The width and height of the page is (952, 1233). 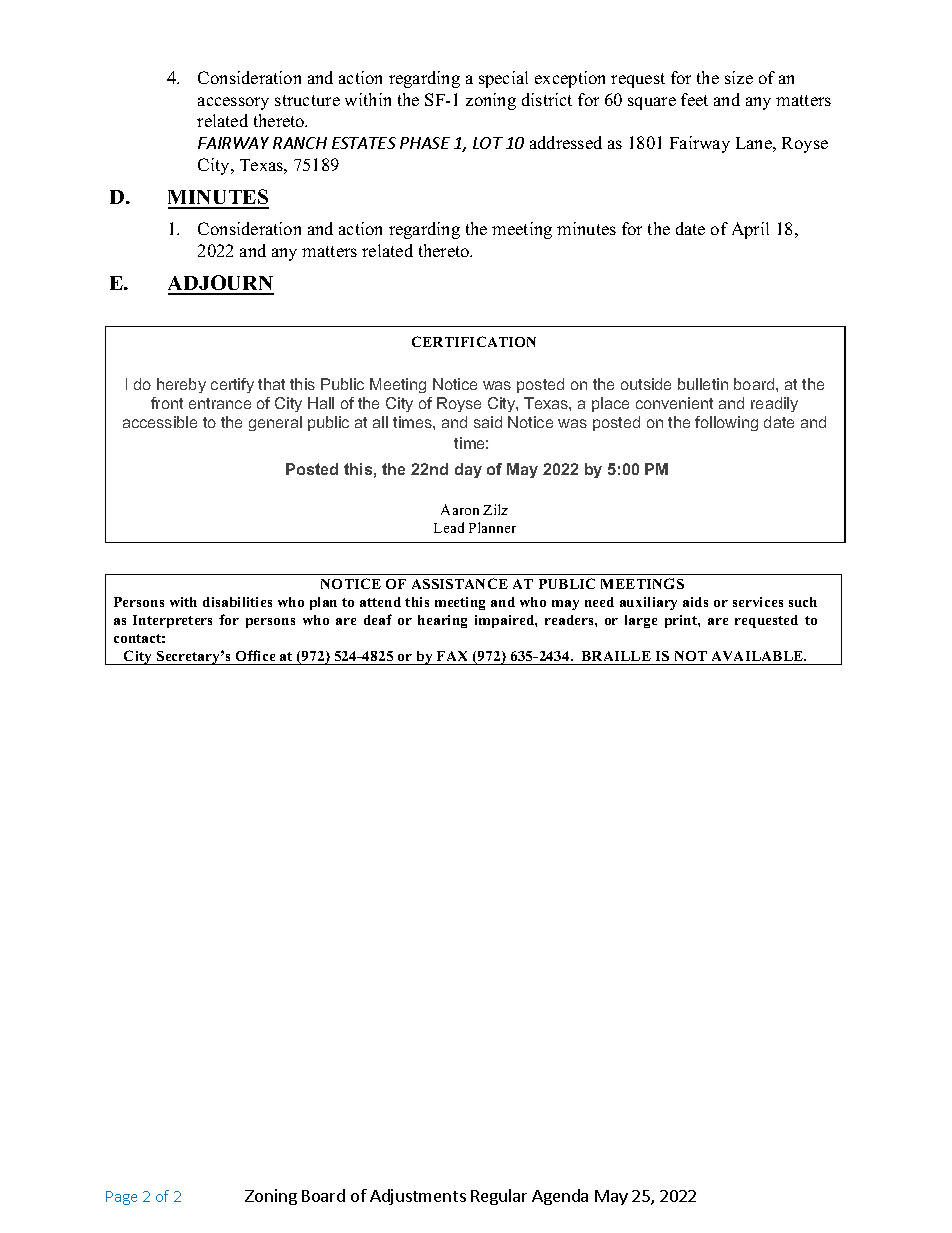 What do you see at coordinates (695, 602) in the page?
I see `aids` at bounding box center [695, 602].
